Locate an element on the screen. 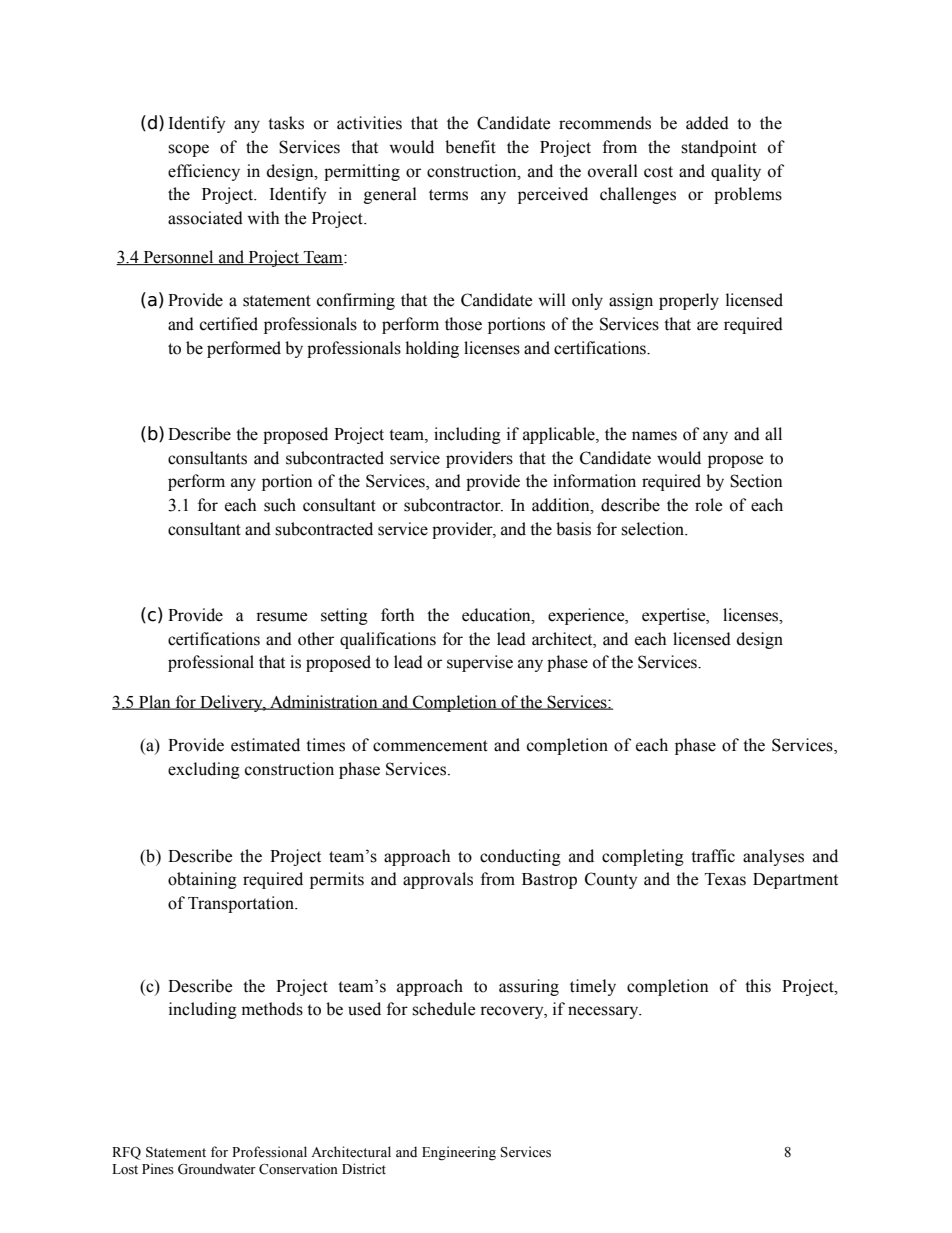  supervise is located at coordinates (480, 663).
